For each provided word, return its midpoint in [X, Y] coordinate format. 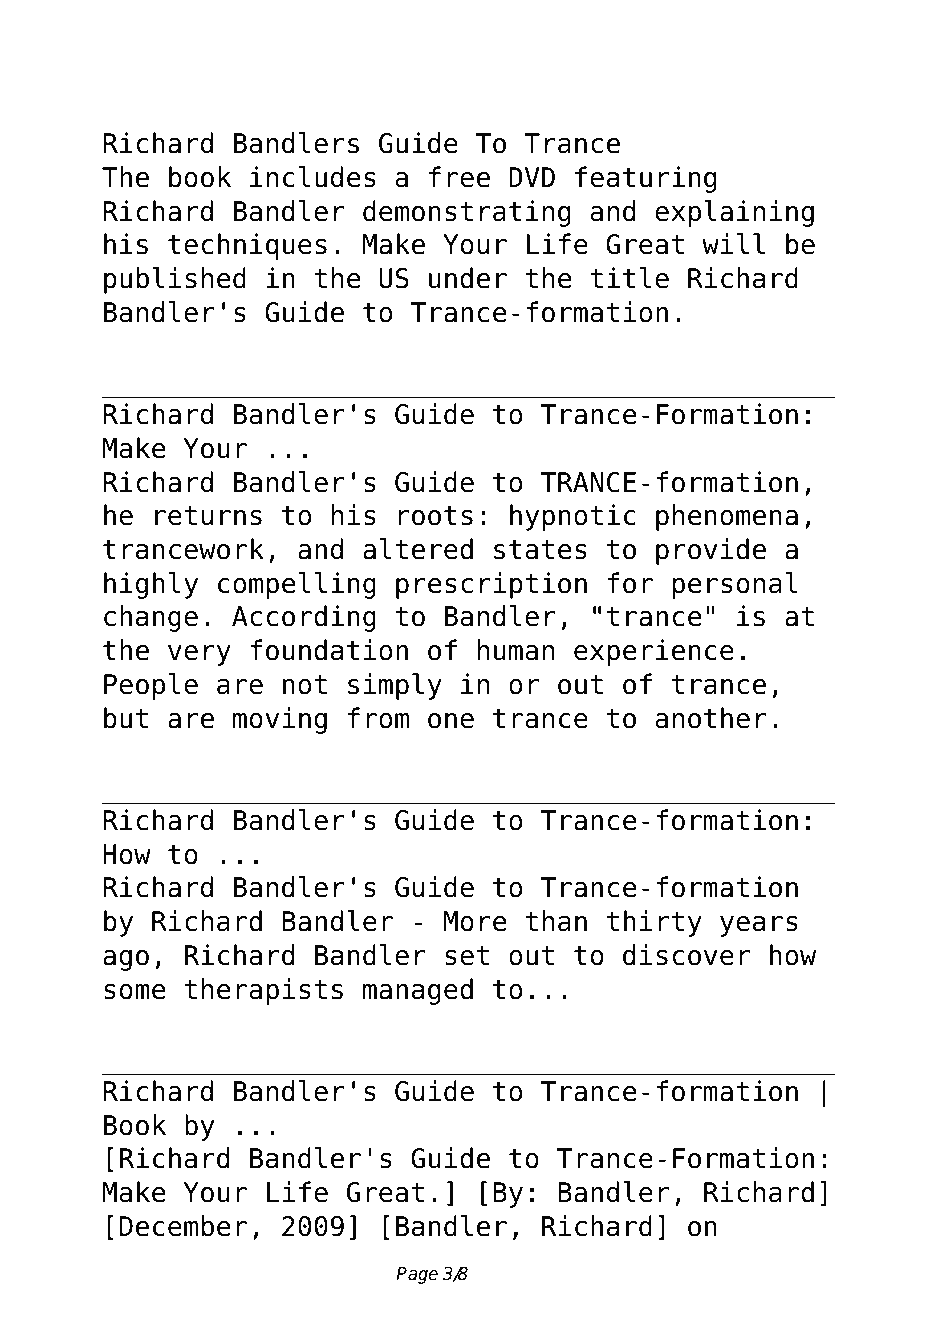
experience [654, 652]
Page [417, 1275]
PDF [385, 54]
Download [181, 54]
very [199, 655]
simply [395, 686]
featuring [646, 179]
